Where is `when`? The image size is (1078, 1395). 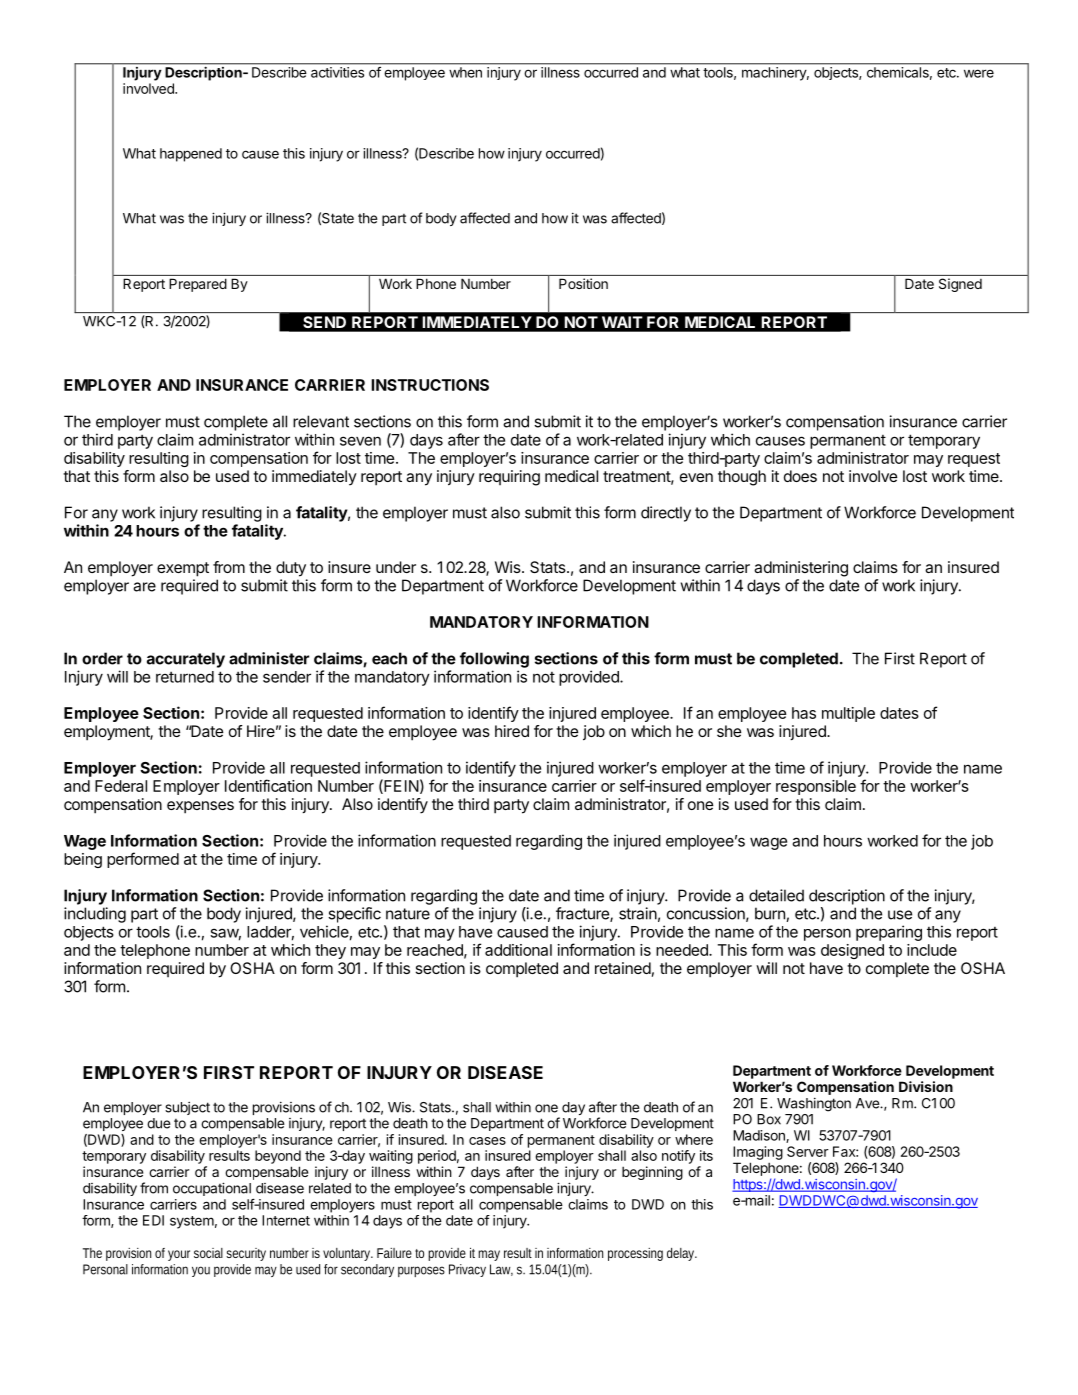 when is located at coordinates (466, 72).
